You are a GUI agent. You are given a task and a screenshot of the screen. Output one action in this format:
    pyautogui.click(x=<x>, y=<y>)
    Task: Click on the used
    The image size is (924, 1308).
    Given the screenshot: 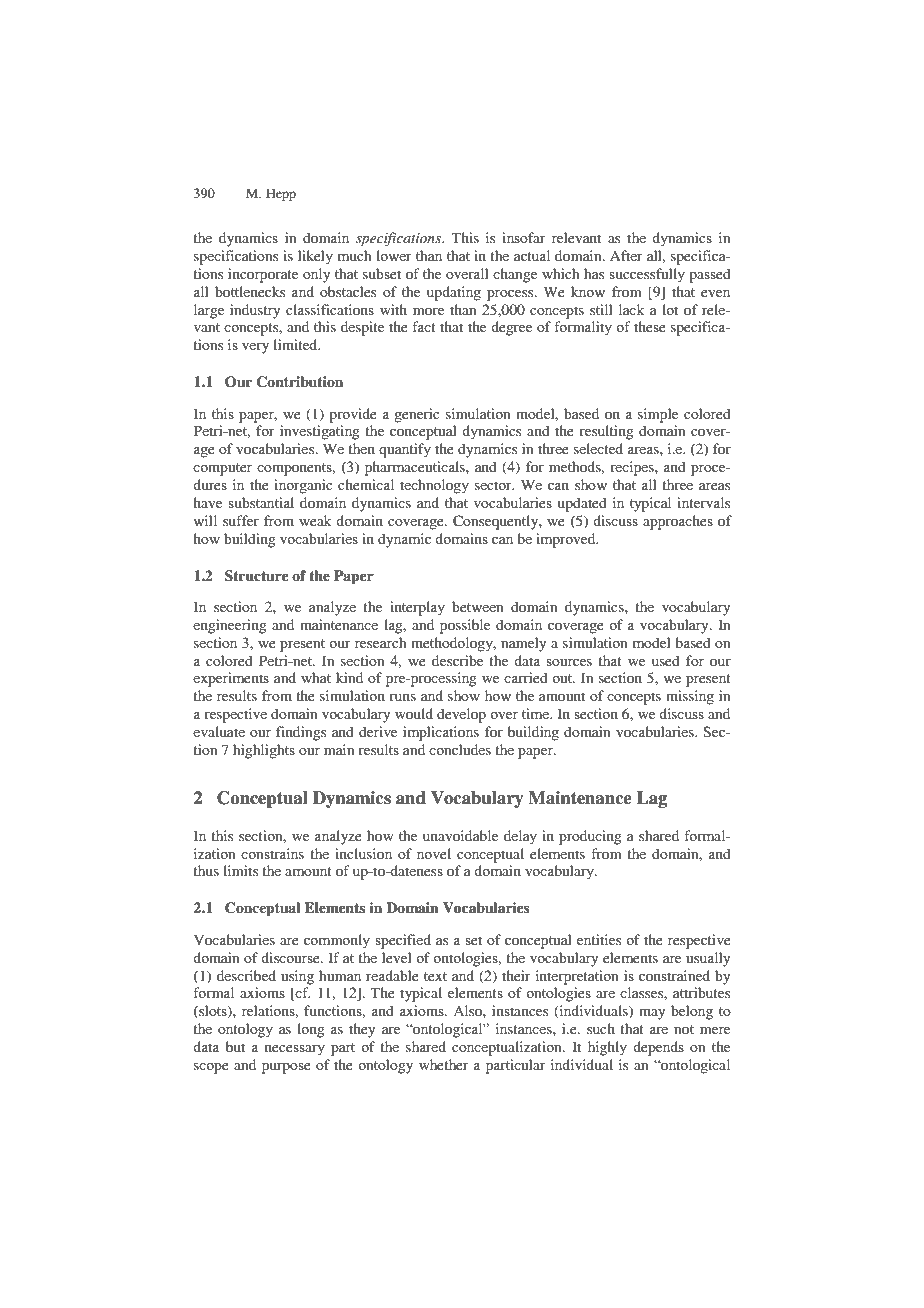 What is the action you would take?
    pyautogui.click(x=666, y=660)
